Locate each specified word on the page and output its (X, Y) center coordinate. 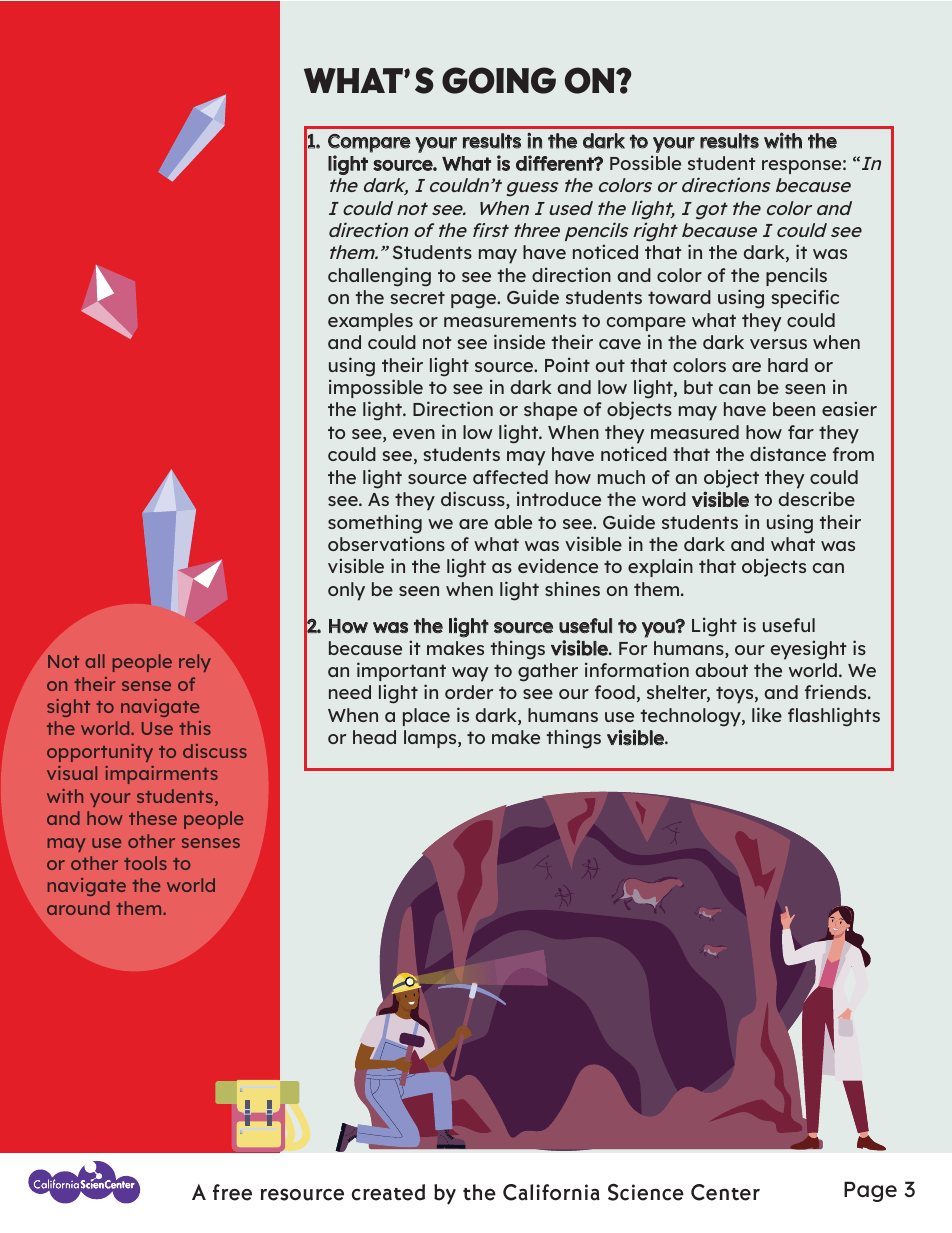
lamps (431, 739)
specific (805, 298)
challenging (379, 277)
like (767, 714)
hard (788, 365)
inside (519, 341)
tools (145, 863)
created (388, 1192)
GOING (499, 80)
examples (370, 322)
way (470, 674)
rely (195, 663)
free (232, 1192)
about (721, 670)
